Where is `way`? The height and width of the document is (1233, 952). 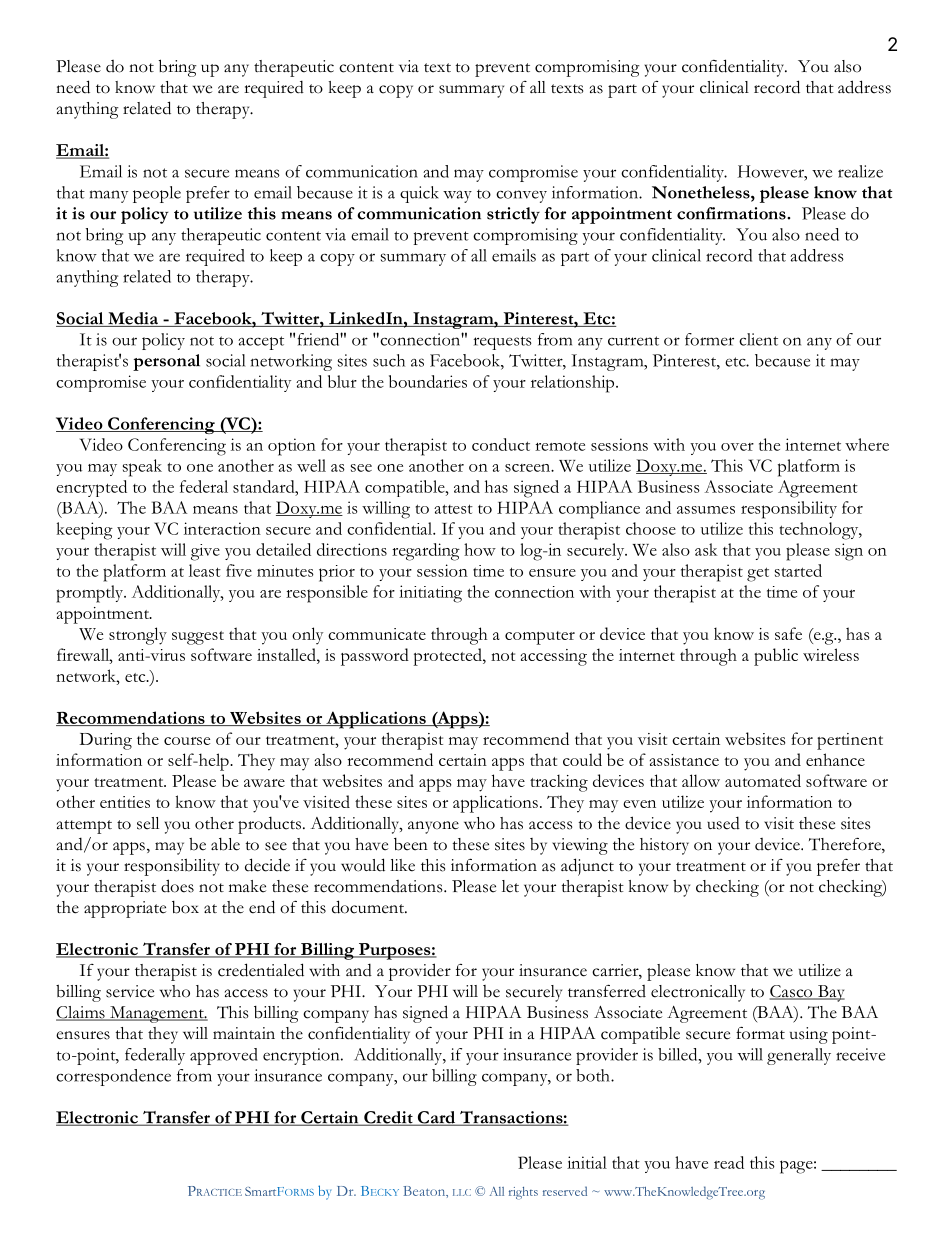 way is located at coordinates (457, 197).
